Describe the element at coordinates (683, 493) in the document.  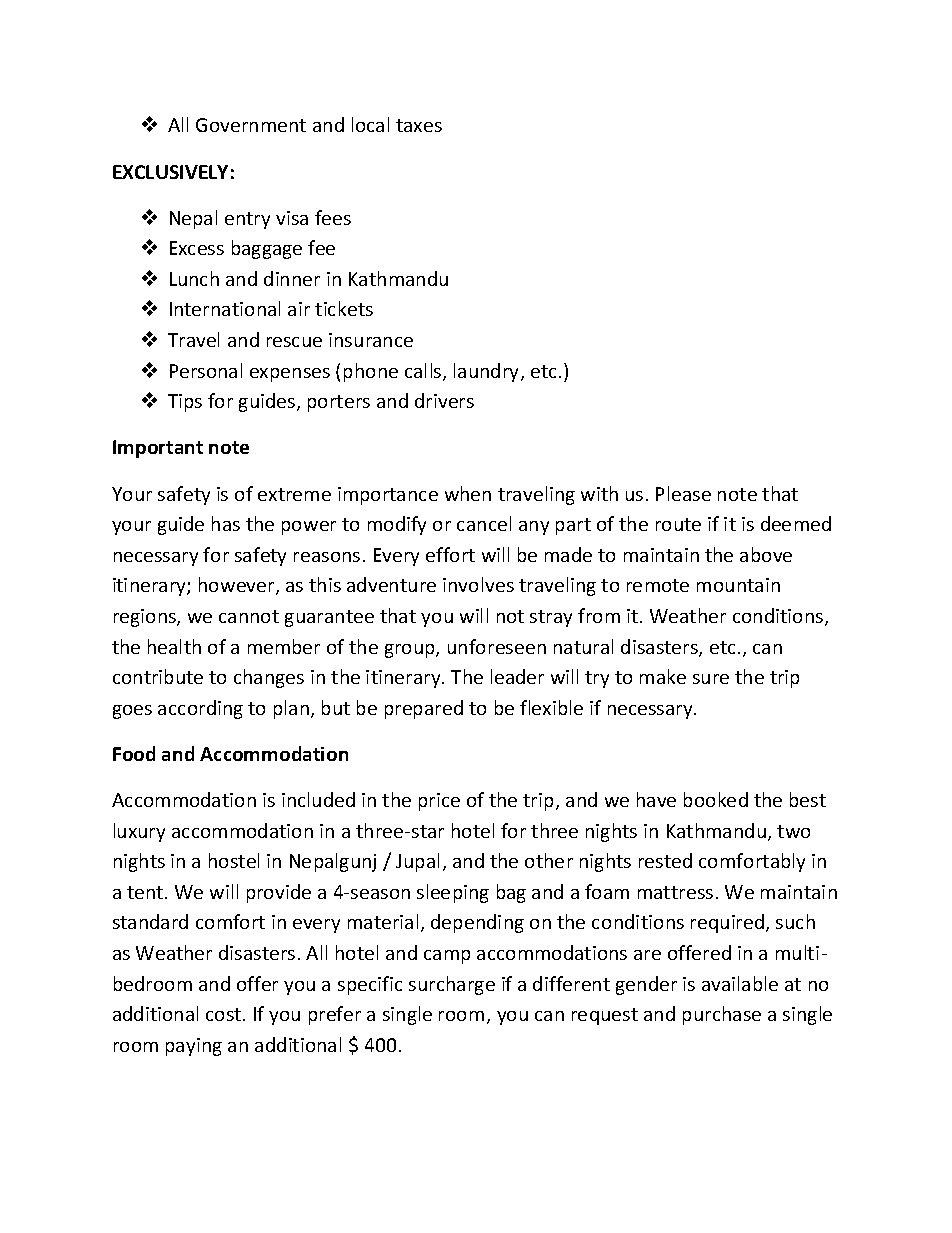
I see `Please` at that location.
